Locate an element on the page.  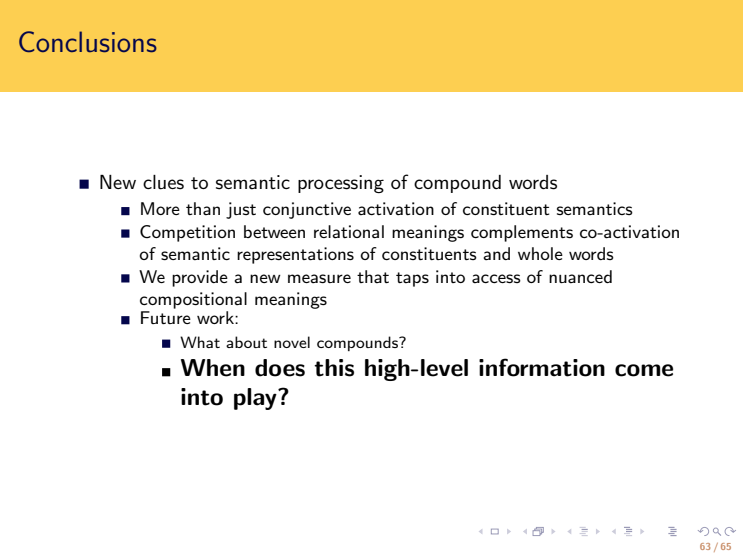
information is located at coordinates (542, 367).
